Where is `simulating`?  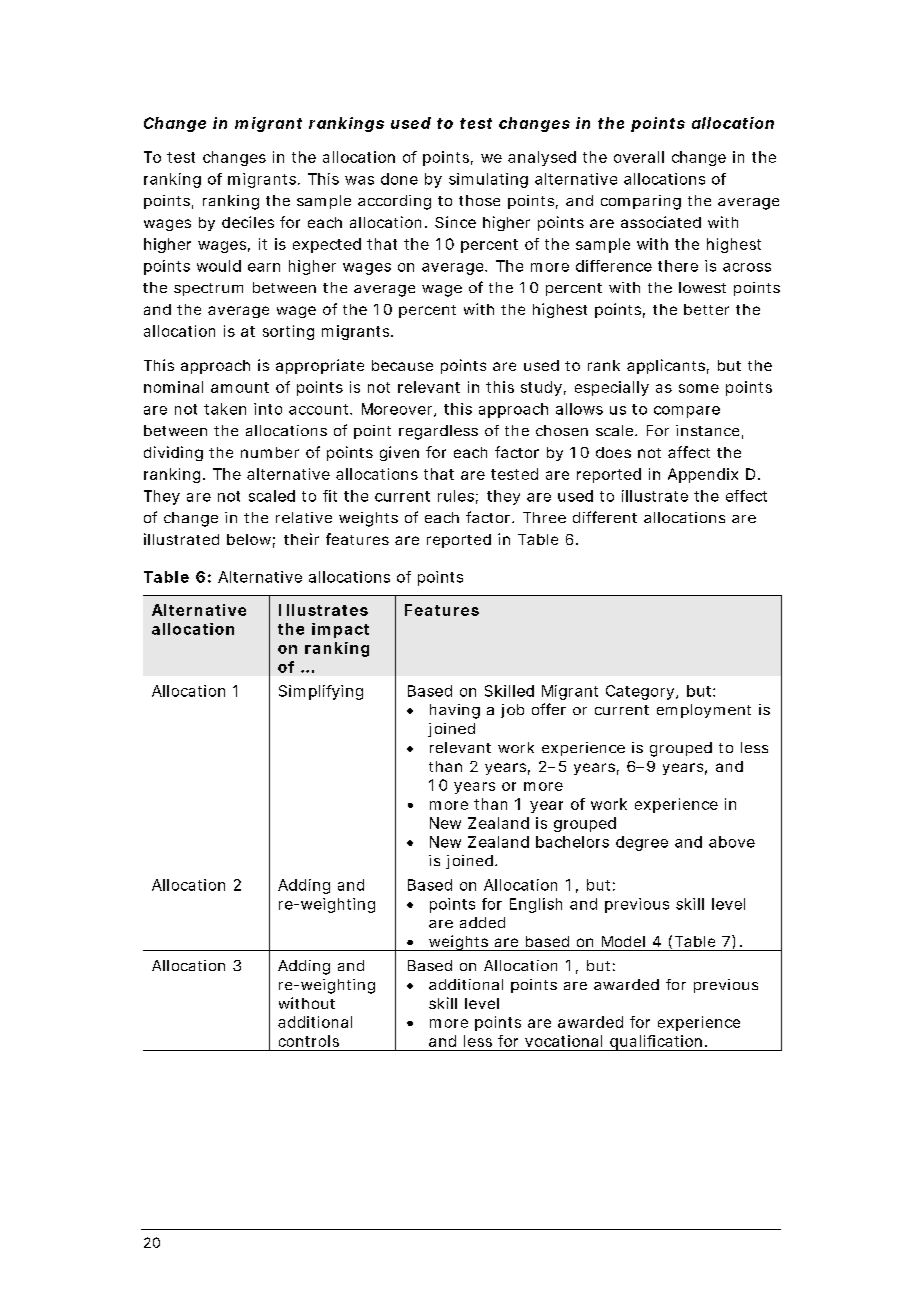
simulating is located at coordinates (488, 180).
